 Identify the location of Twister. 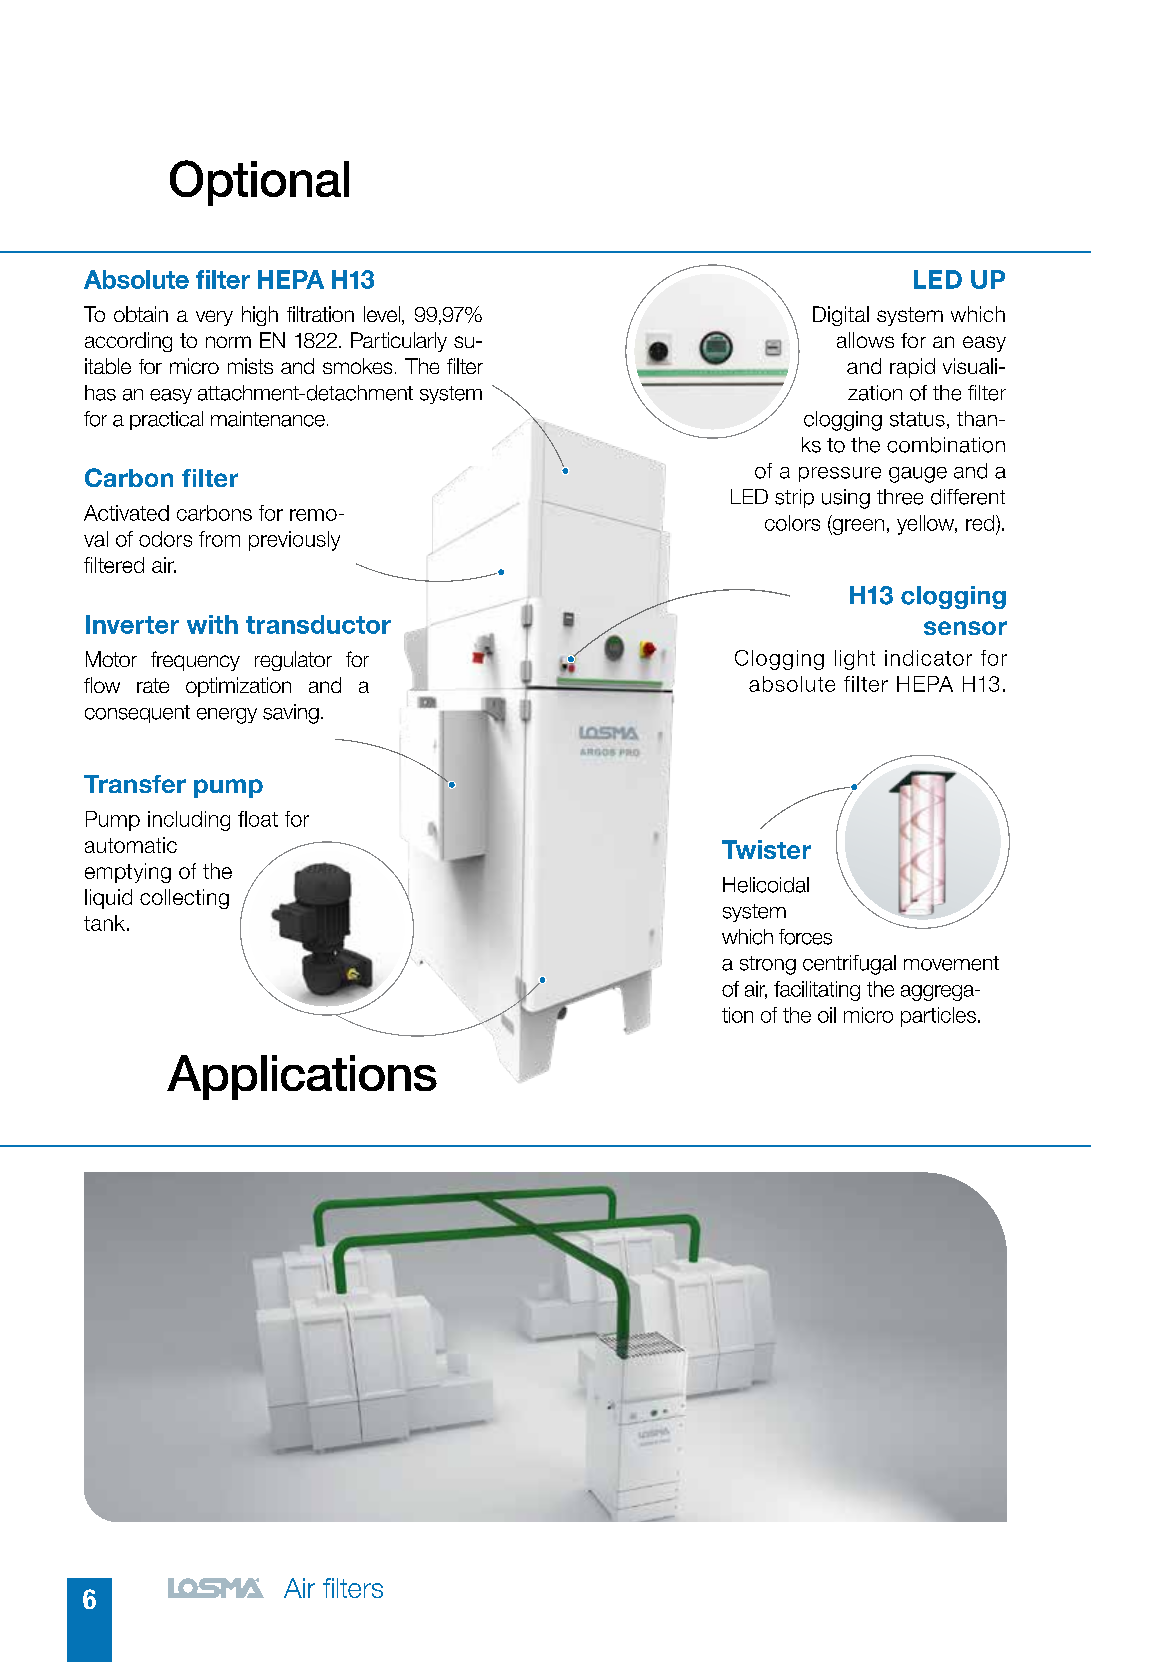
(766, 849).
